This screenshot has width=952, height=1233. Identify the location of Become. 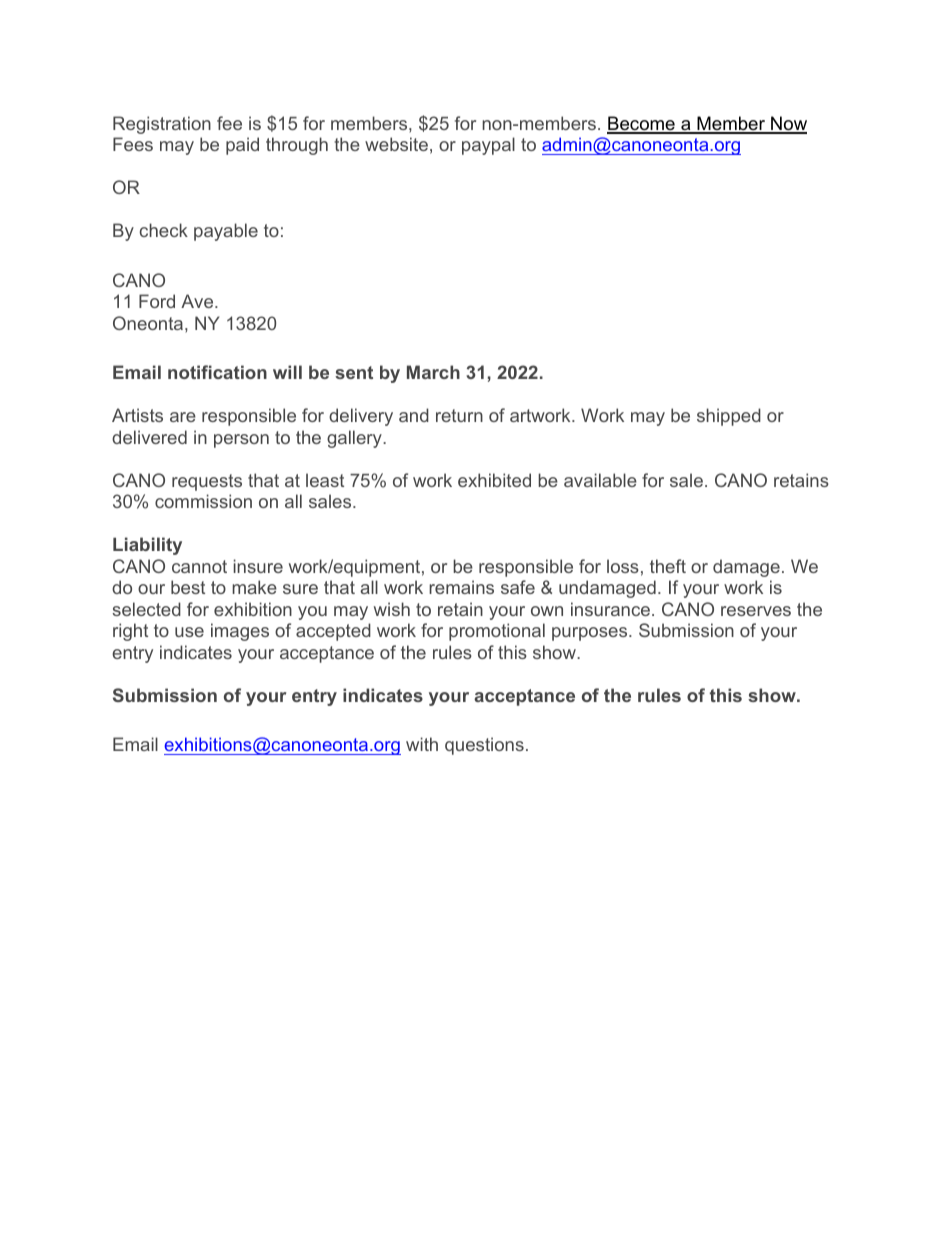
(642, 124).
